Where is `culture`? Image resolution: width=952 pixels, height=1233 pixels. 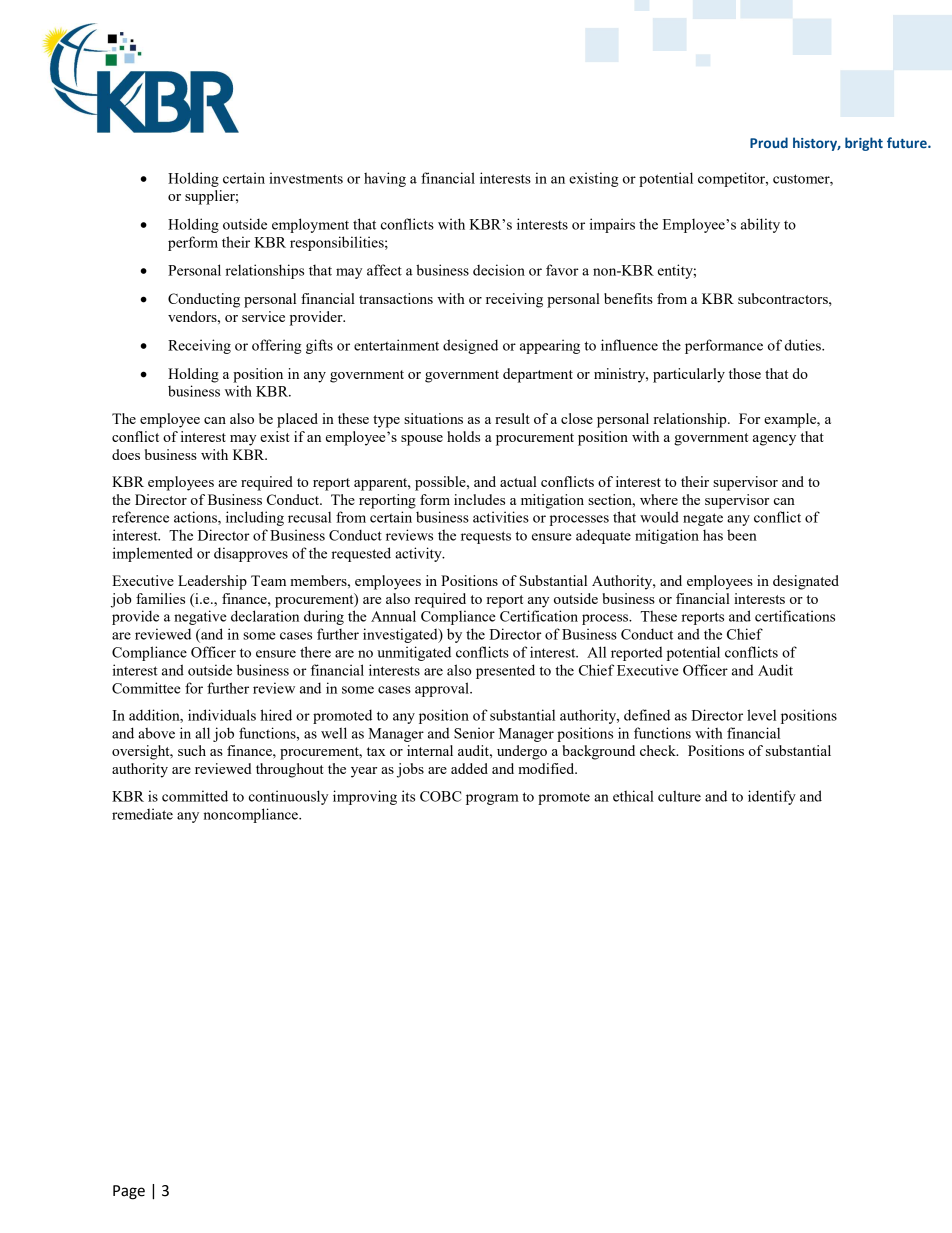
culture is located at coordinates (679, 796).
